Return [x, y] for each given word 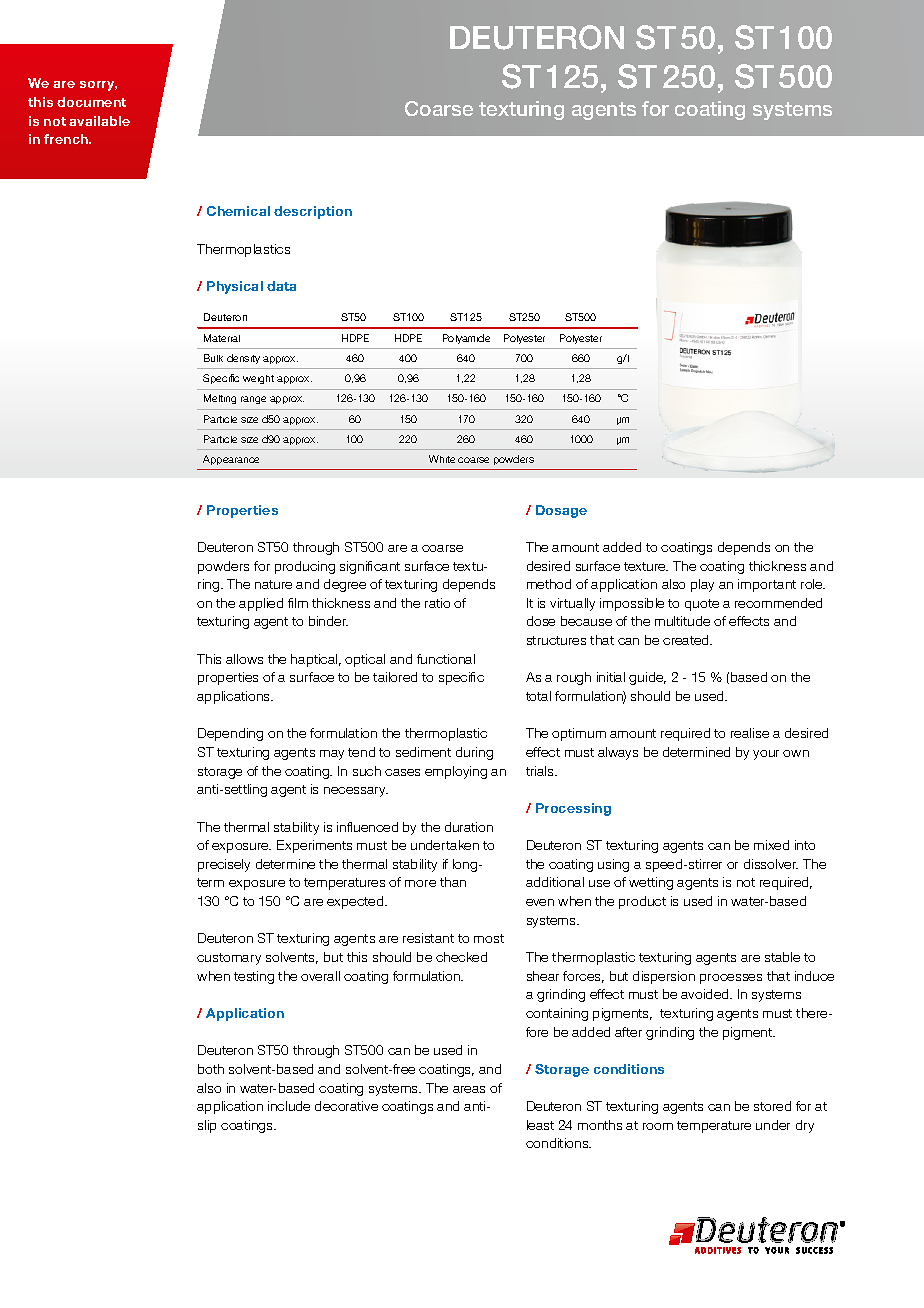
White [442, 459]
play [702, 585]
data [281, 286]
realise [750, 733]
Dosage [561, 511]
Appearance [231, 460]
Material [222, 338]
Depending [230, 734]
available [99, 121]
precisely [224, 865]
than [453, 882]
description [313, 212]
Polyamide [466, 339]
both [211, 1069]
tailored [395, 677]
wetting [651, 883]
